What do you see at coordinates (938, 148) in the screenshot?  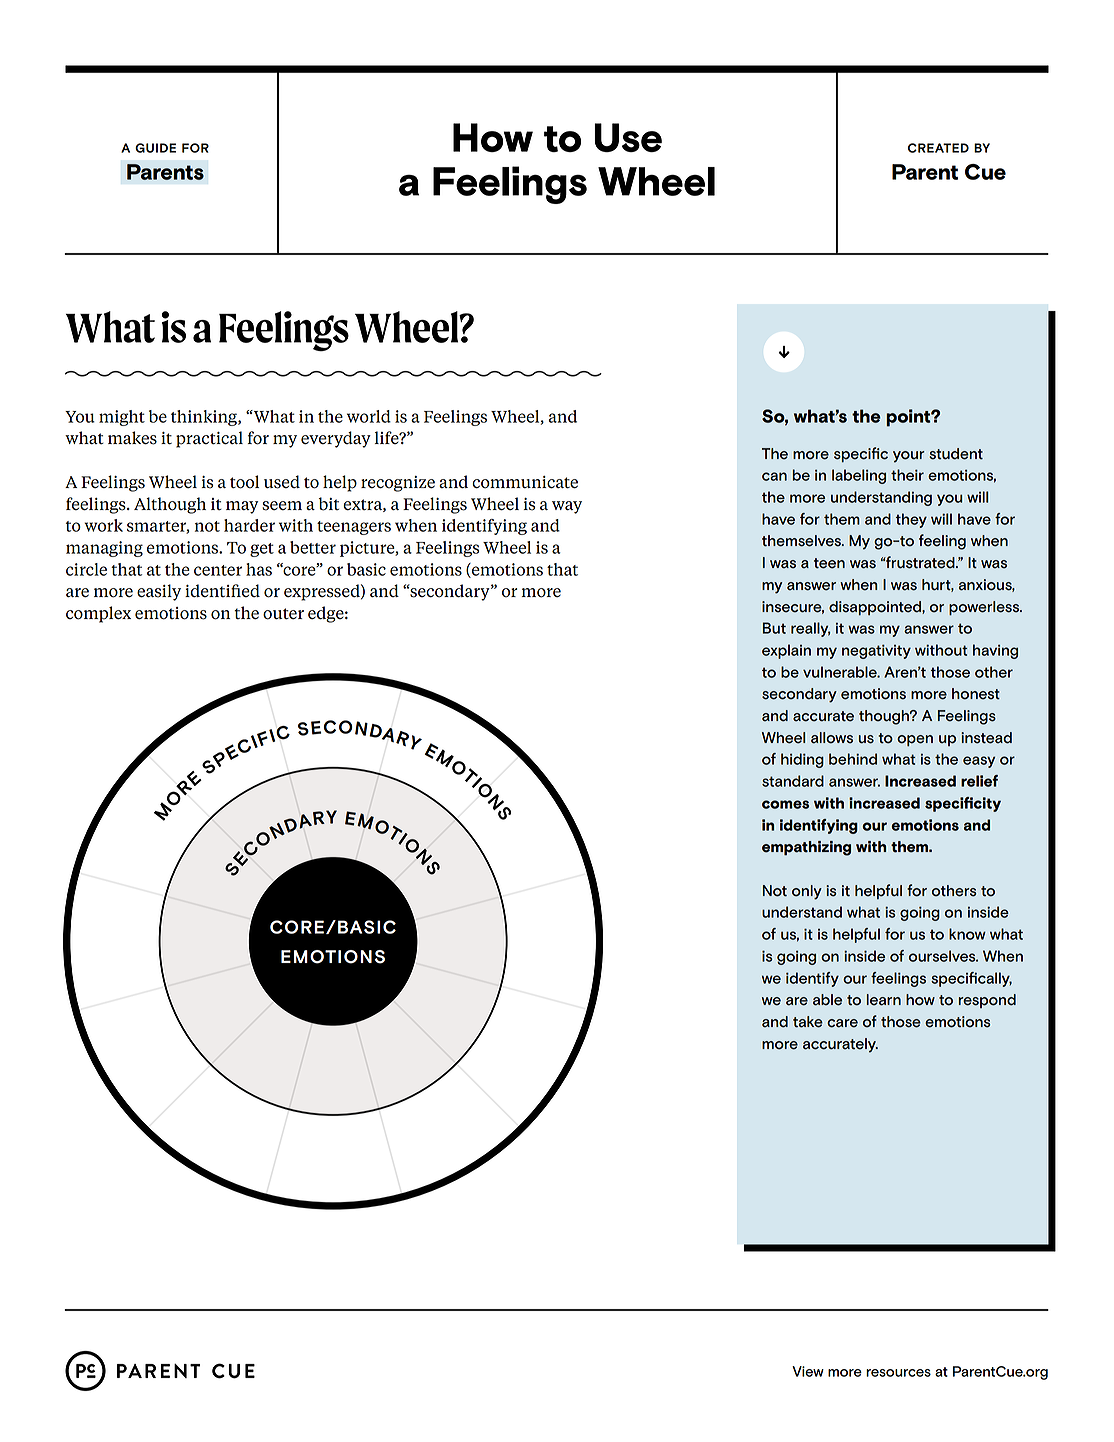 I see `CREATED` at bounding box center [938, 148].
